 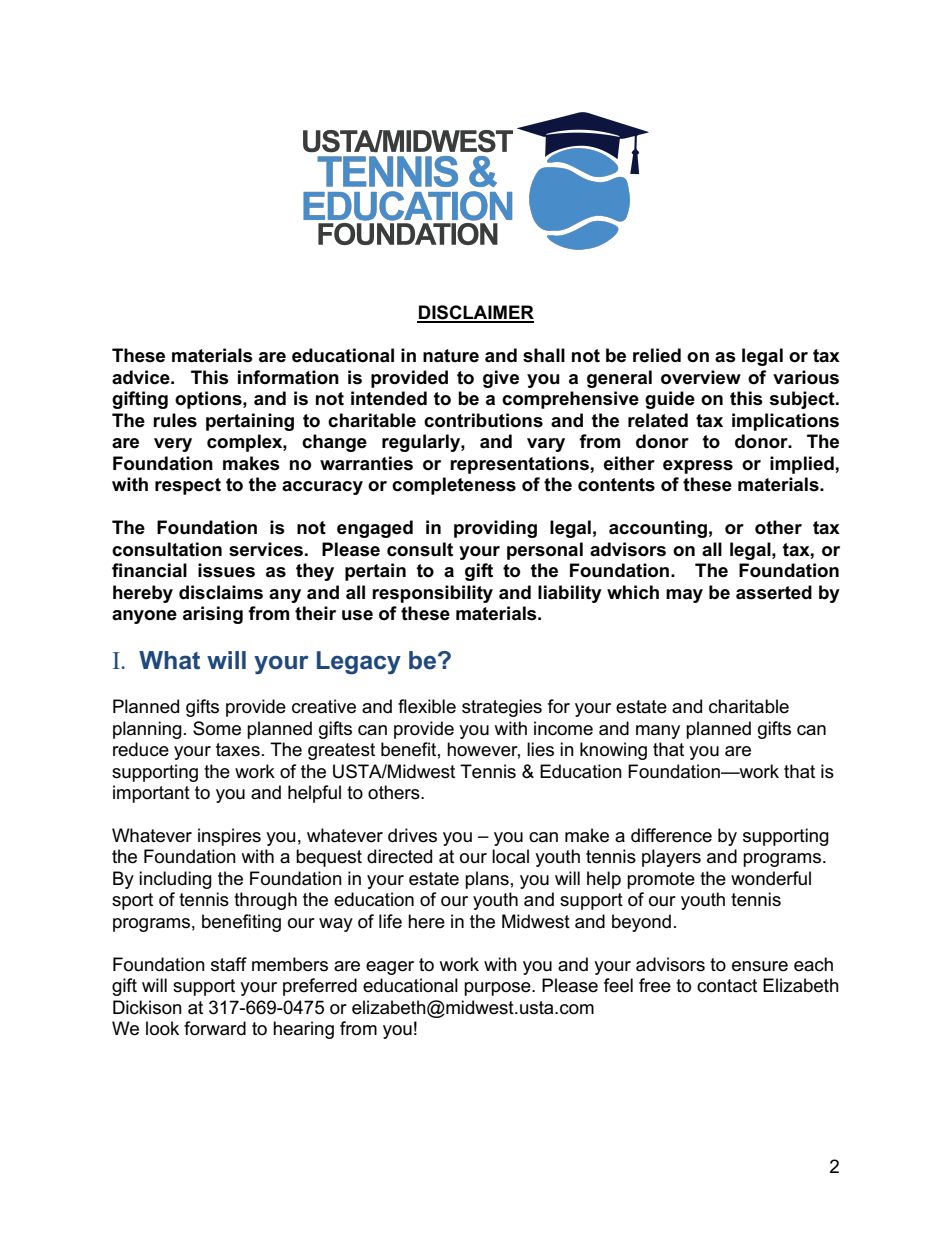 I want to click on lies, so click(x=540, y=749).
